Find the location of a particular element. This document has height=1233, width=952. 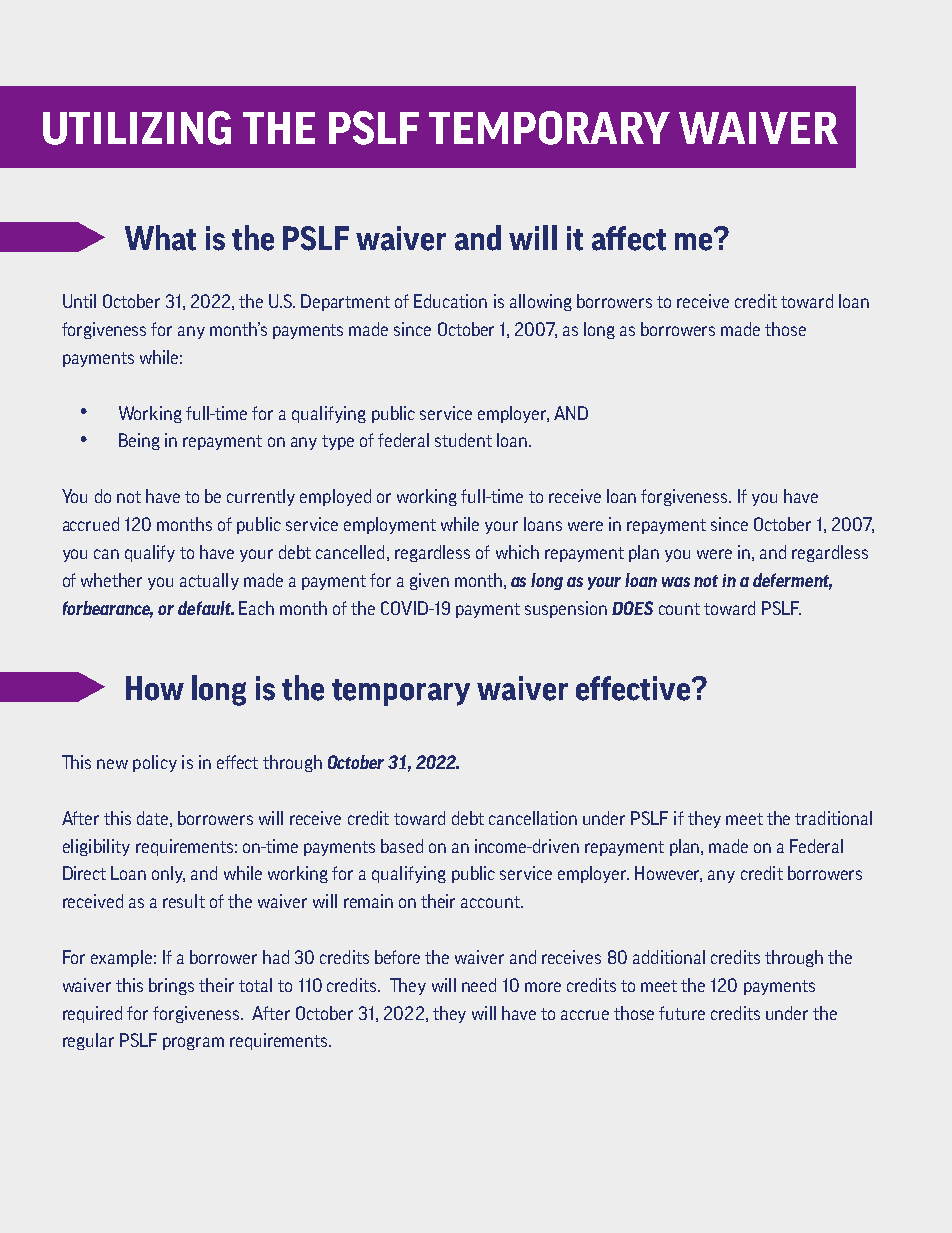

brings is located at coordinates (171, 986).
